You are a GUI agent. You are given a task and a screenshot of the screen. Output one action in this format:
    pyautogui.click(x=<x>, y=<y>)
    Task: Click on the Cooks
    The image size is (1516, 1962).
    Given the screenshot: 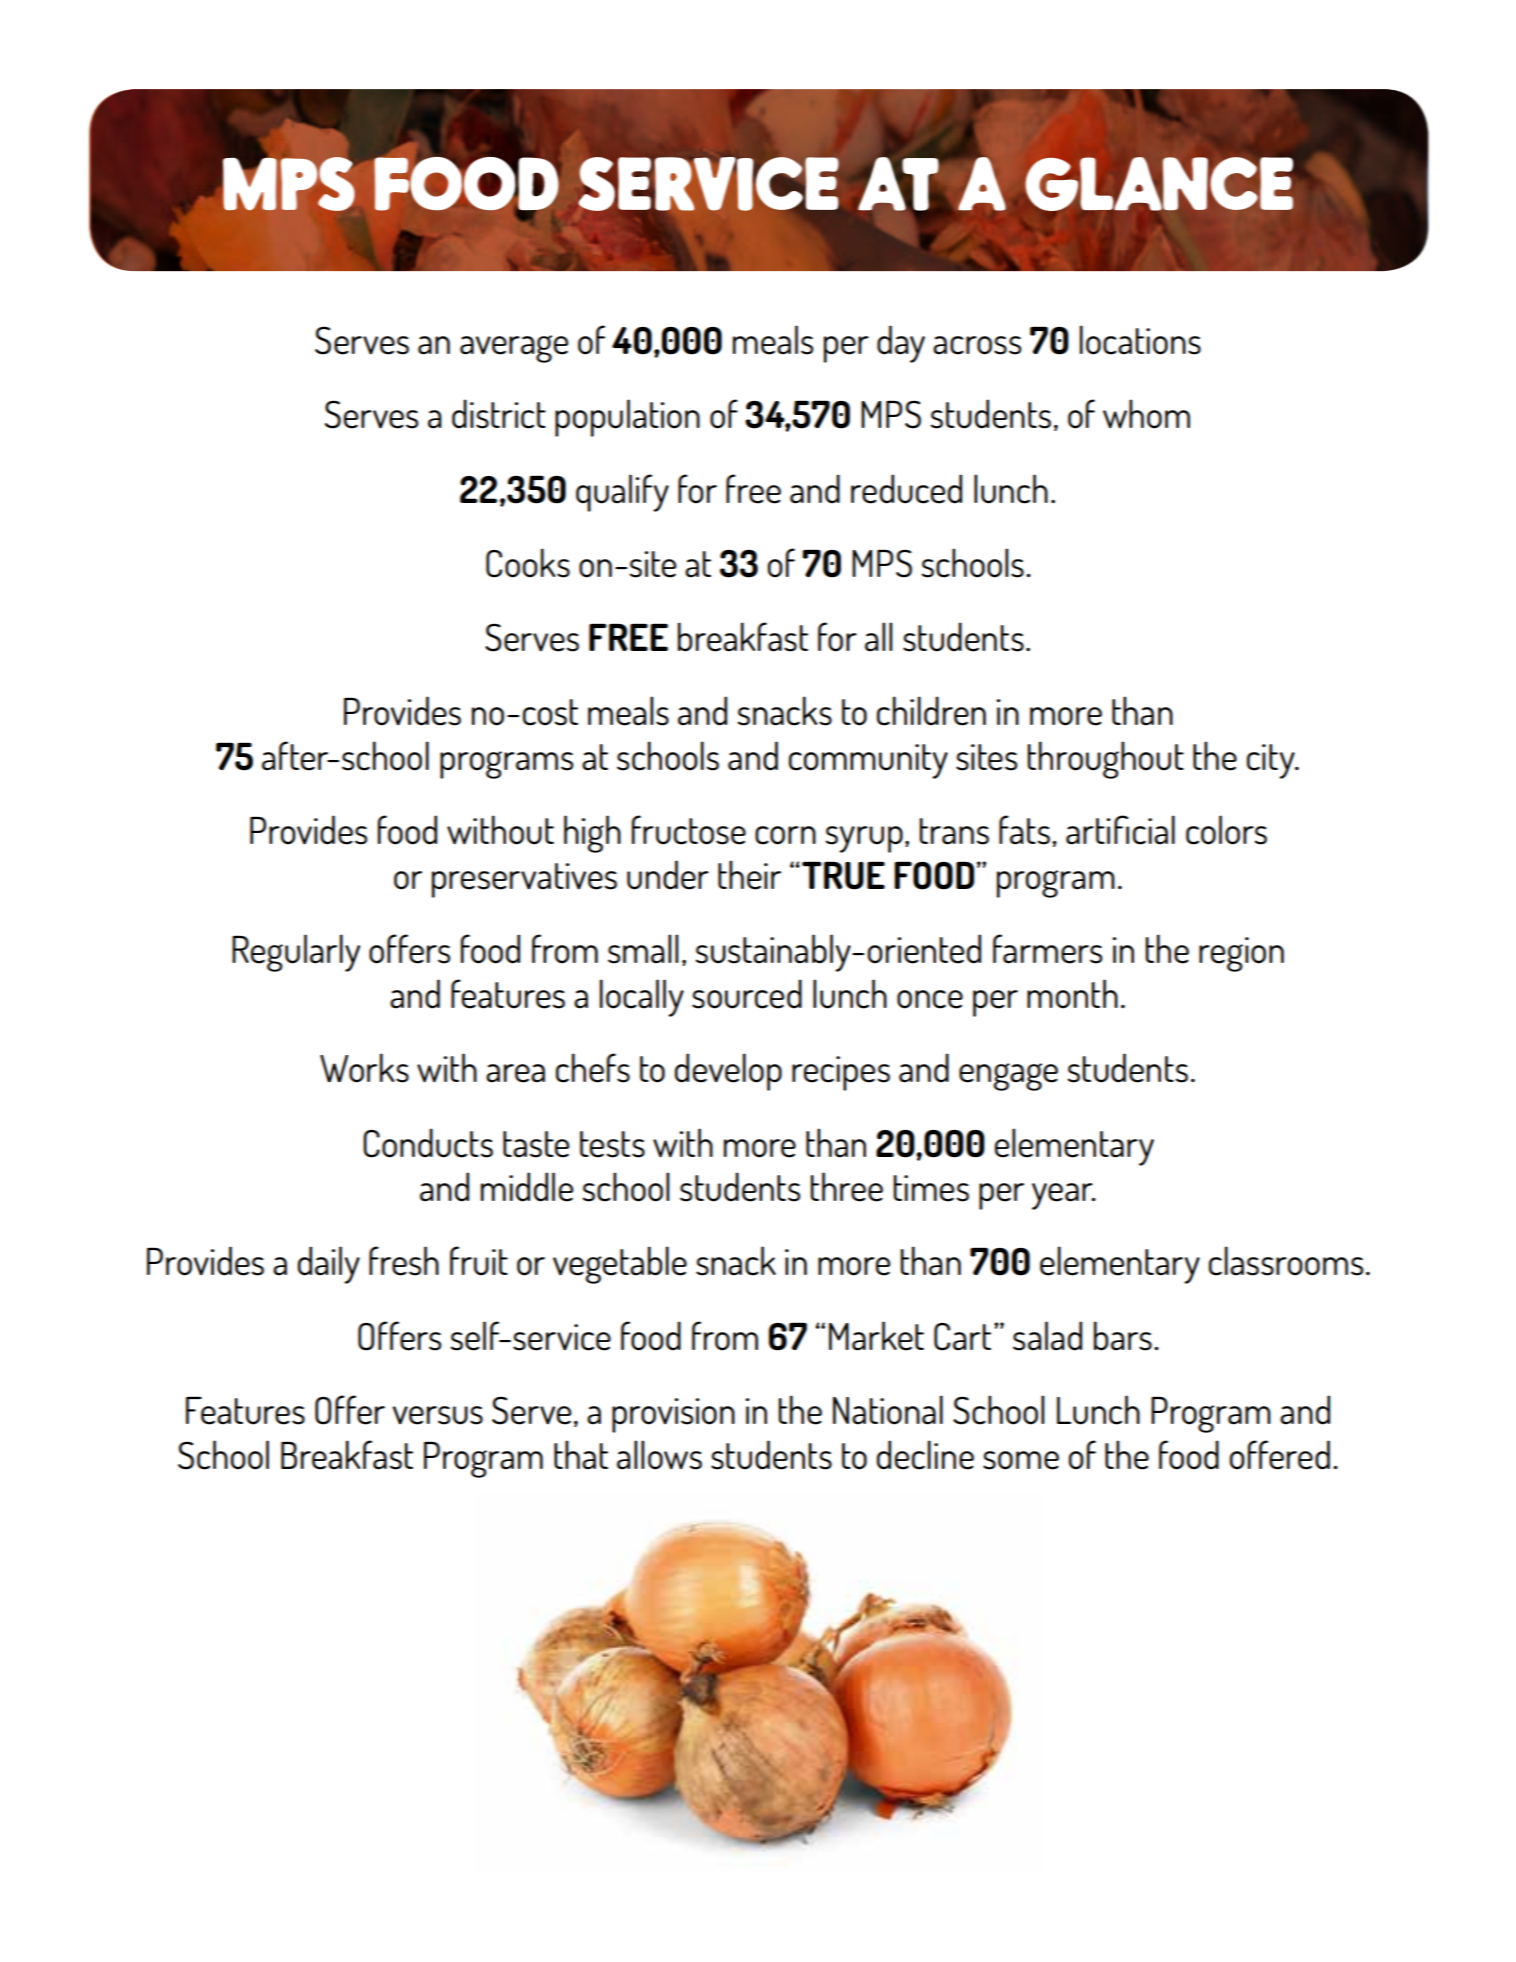 What is the action you would take?
    pyautogui.click(x=528, y=563)
